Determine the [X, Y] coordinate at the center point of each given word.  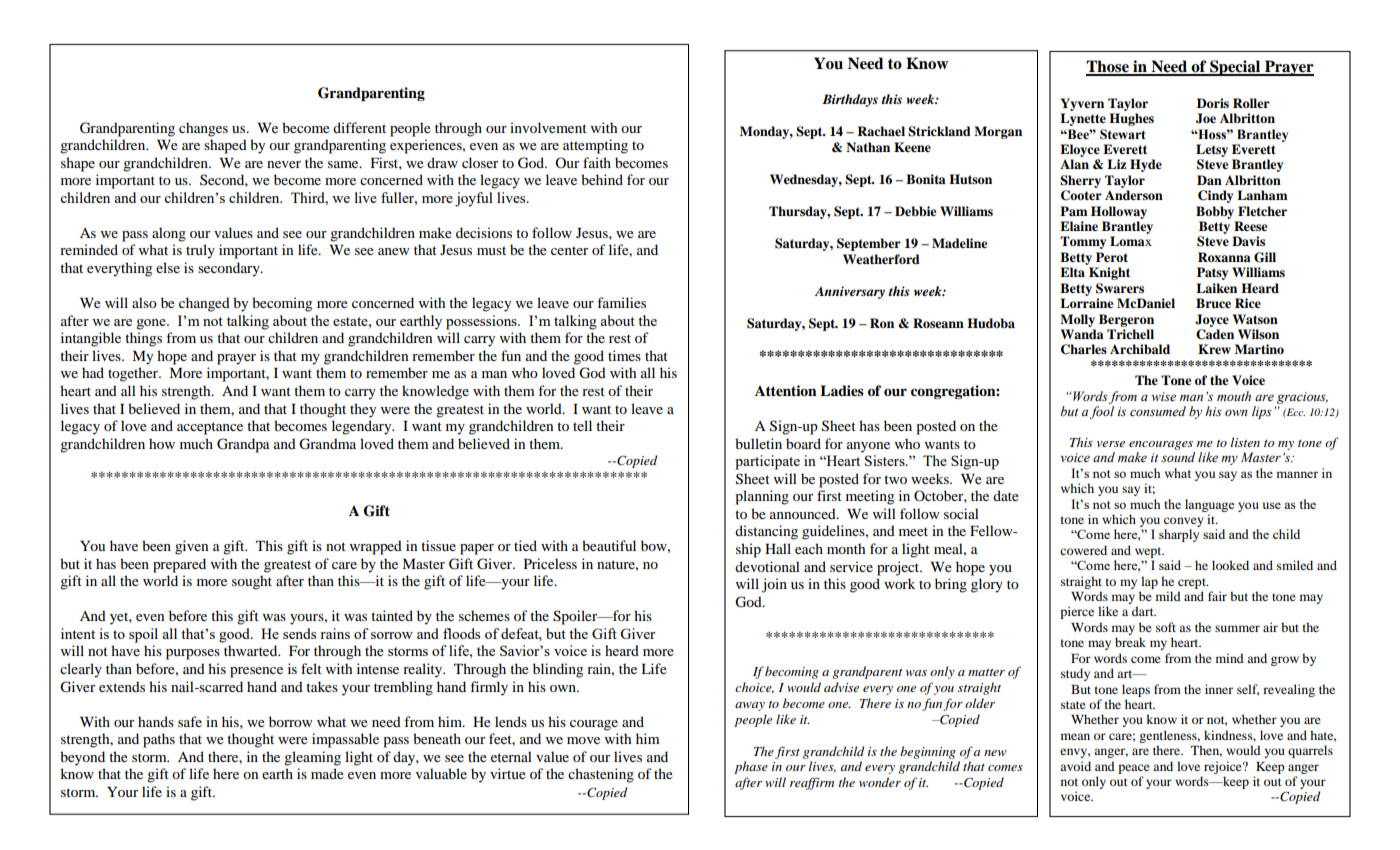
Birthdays [850, 100]
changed [204, 304]
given [191, 547]
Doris [1213, 103]
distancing [766, 532]
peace [1134, 769]
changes [203, 129]
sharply [1179, 535]
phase [751, 767]
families [621, 302]
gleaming [312, 758]
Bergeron [1126, 320]
